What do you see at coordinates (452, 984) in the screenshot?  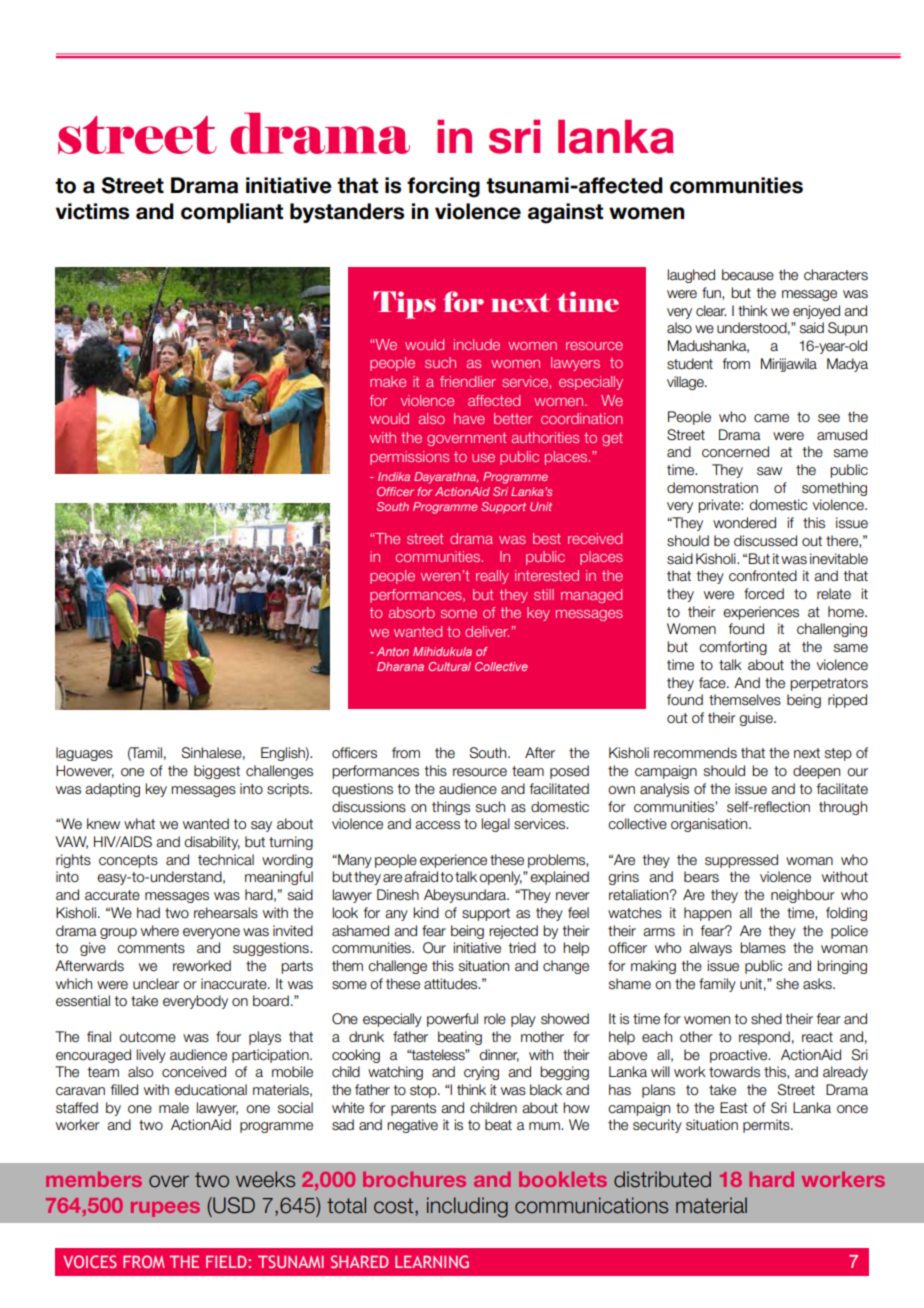 I see `attitudes` at bounding box center [452, 984].
